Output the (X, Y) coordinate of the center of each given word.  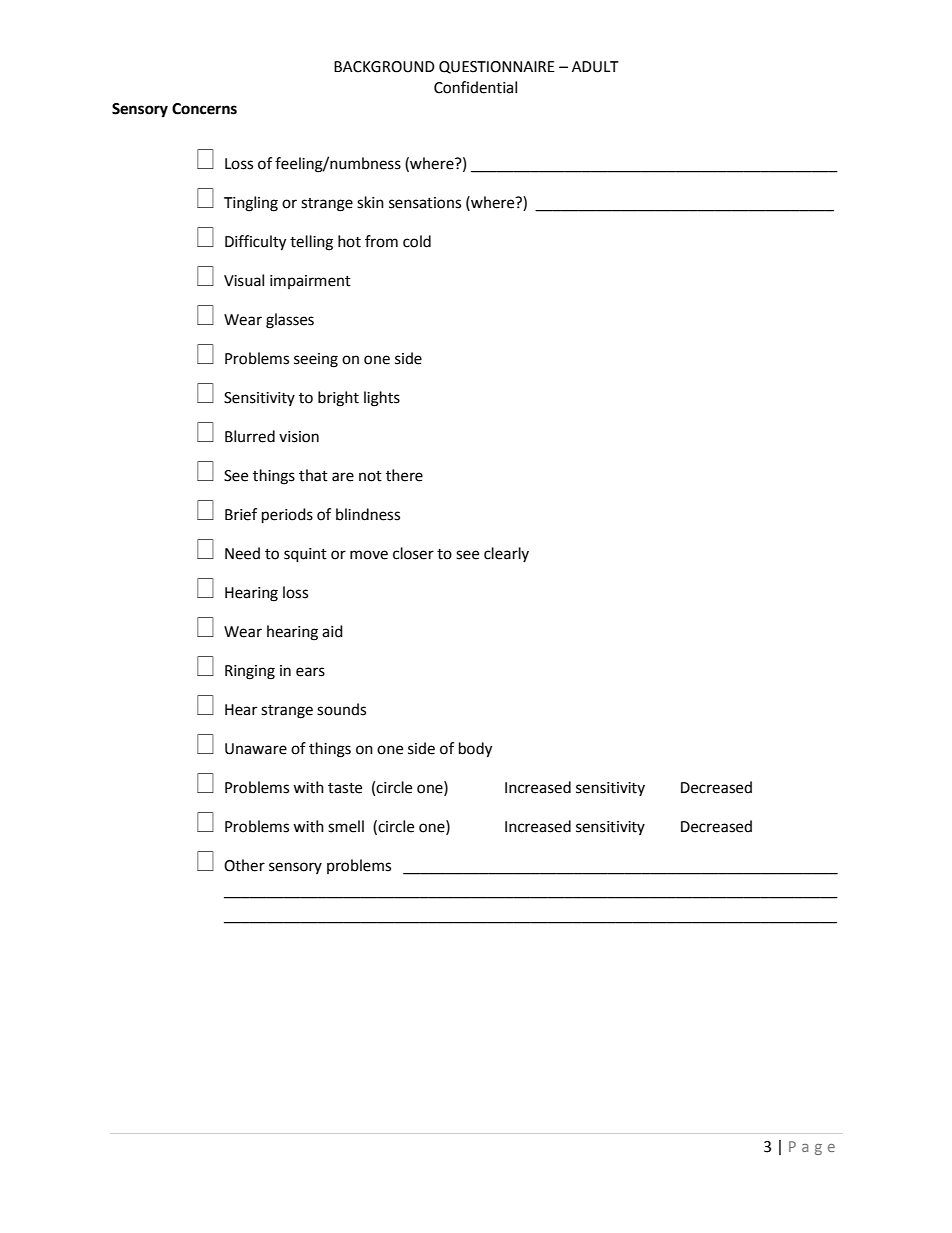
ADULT (595, 67)
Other (244, 865)
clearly (506, 554)
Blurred (250, 436)
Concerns (204, 109)
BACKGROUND (384, 67)
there (404, 475)
